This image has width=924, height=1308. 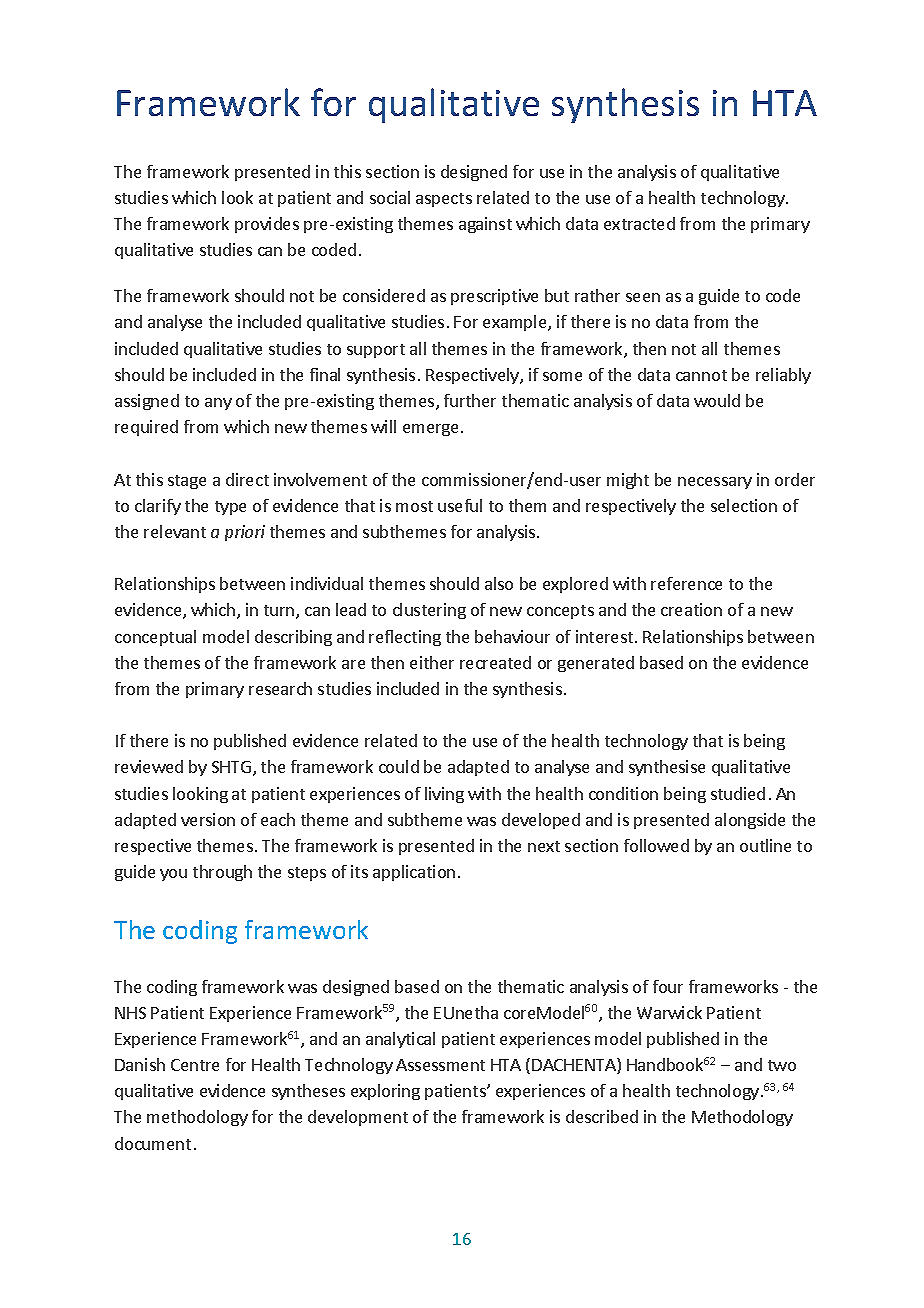 I want to click on against, so click(x=485, y=225).
